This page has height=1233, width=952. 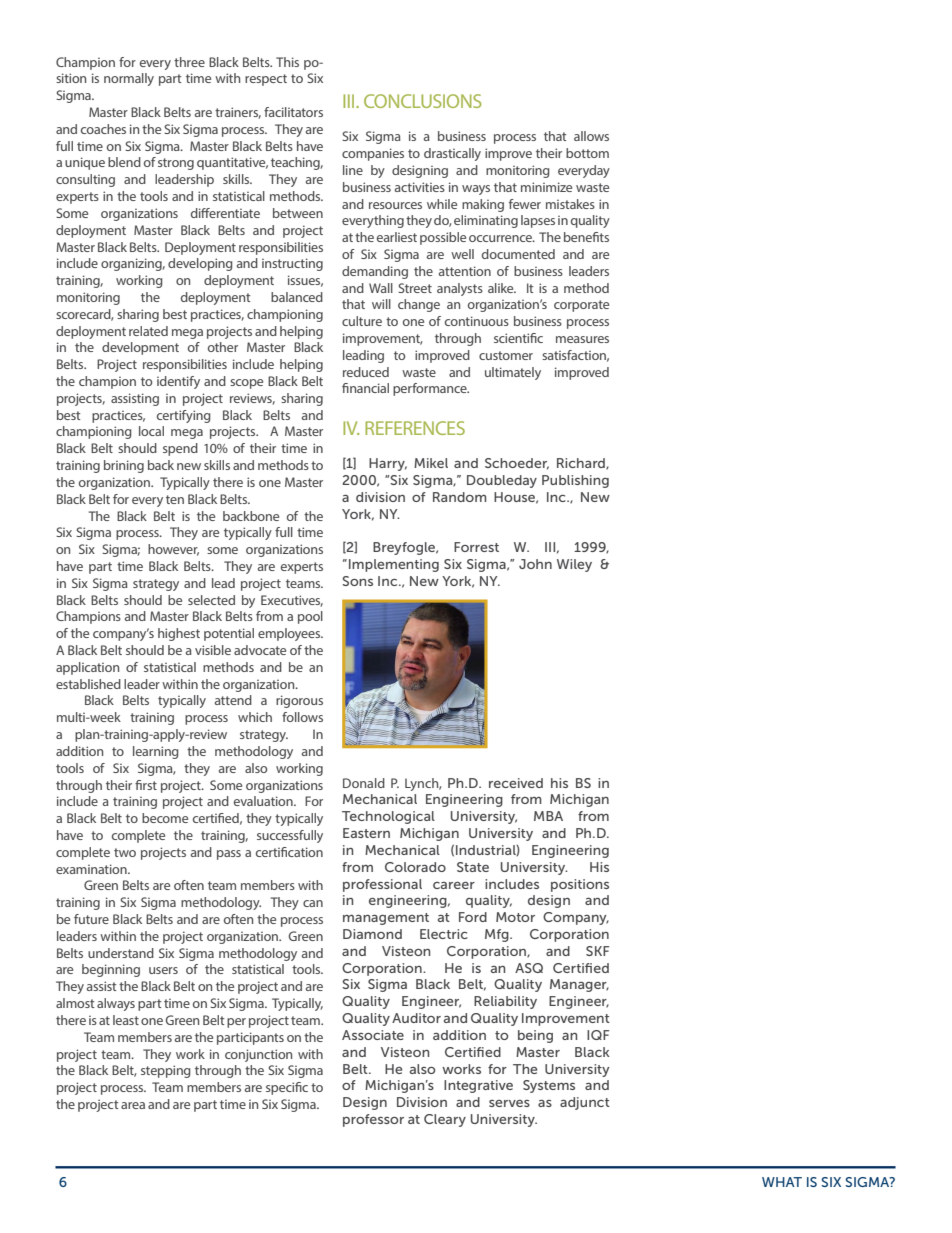 What do you see at coordinates (146, 785) in the page?
I see `first` at bounding box center [146, 785].
